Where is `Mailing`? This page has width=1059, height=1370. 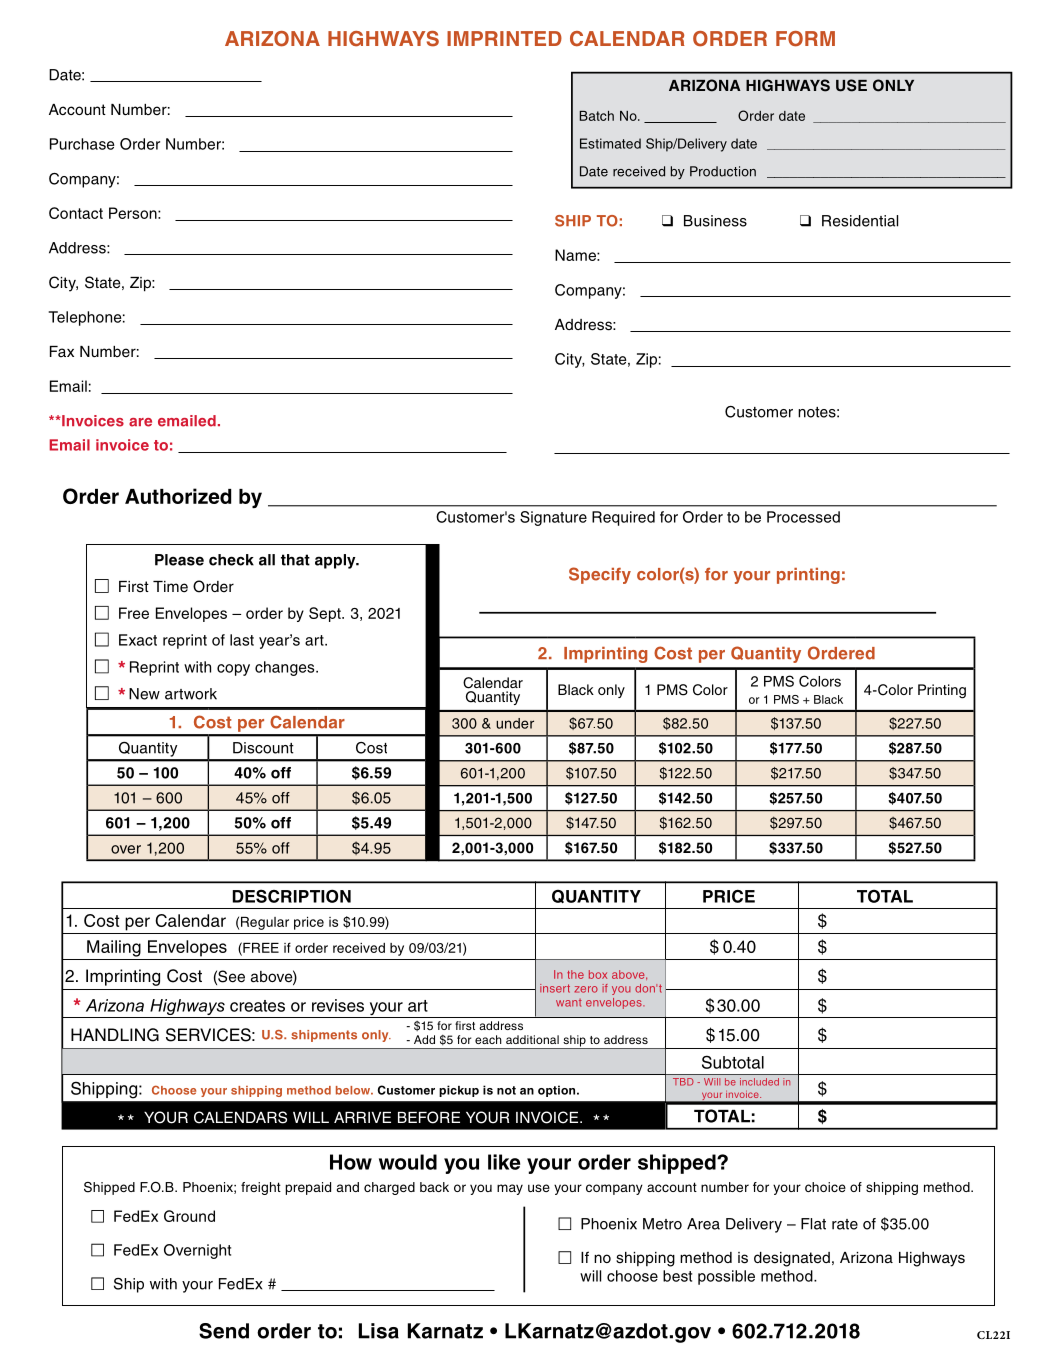 Mailing is located at coordinates (114, 948).
